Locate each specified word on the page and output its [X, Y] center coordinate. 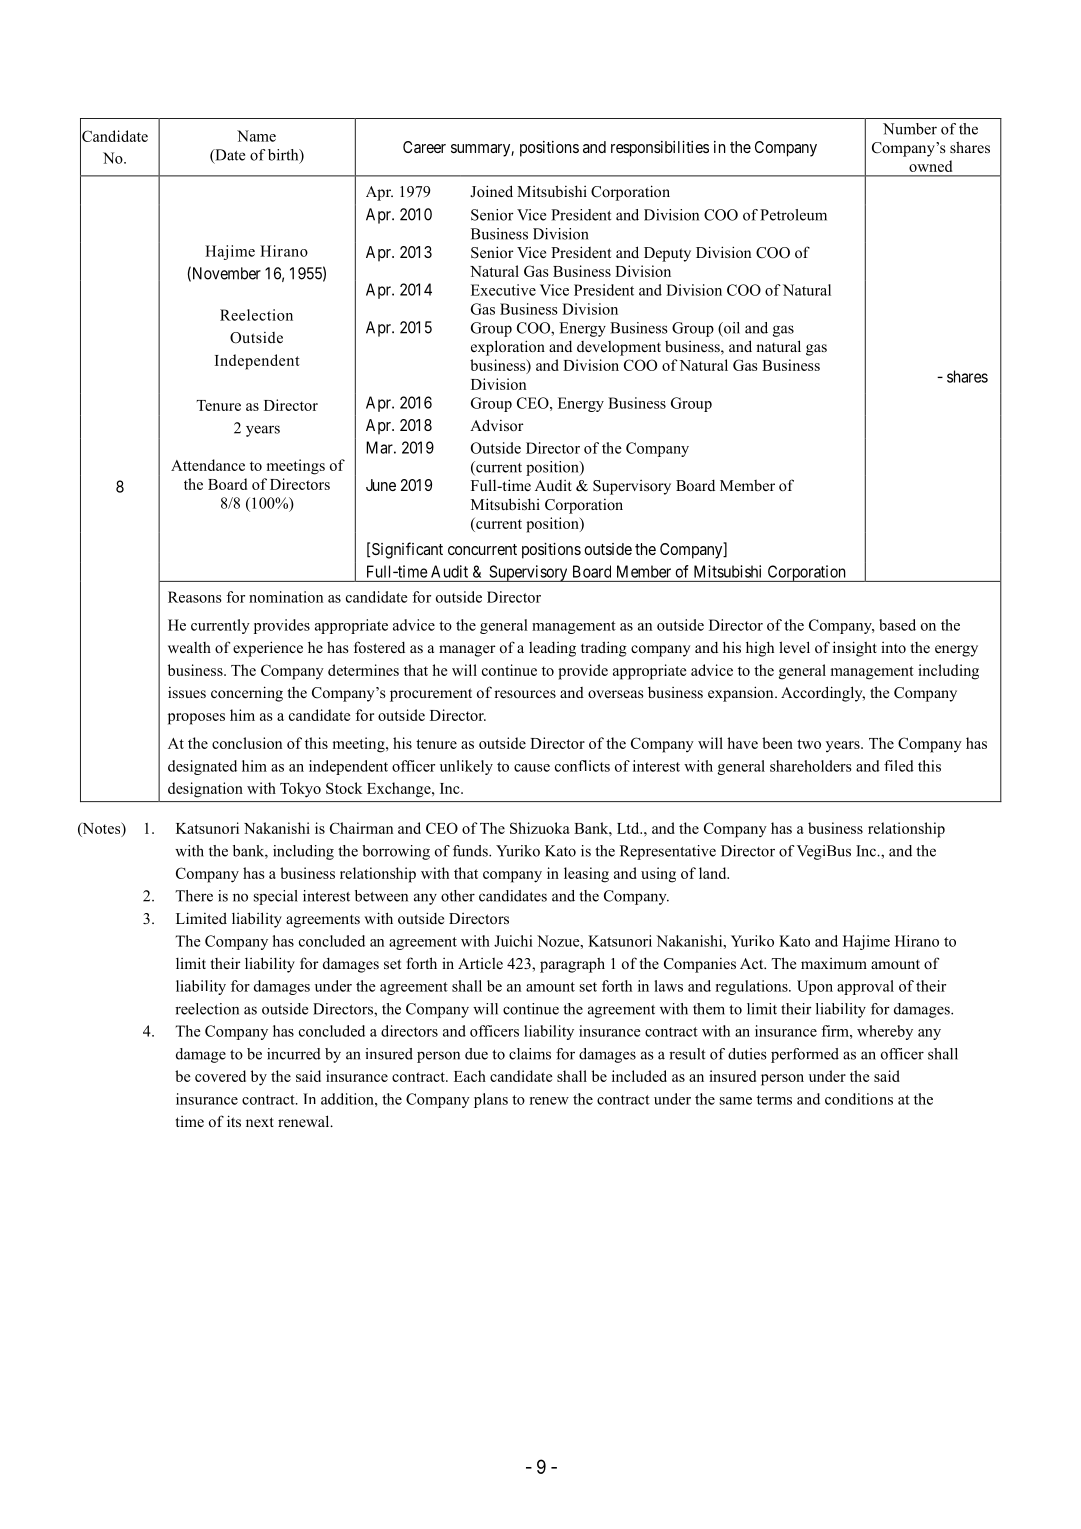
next [260, 1122]
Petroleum [793, 215]
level [794, 647]
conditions [859, 1099]
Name [256, 136]
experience [268, 649]
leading [552, 649]
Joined [491, 191]
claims [530, 1054]
